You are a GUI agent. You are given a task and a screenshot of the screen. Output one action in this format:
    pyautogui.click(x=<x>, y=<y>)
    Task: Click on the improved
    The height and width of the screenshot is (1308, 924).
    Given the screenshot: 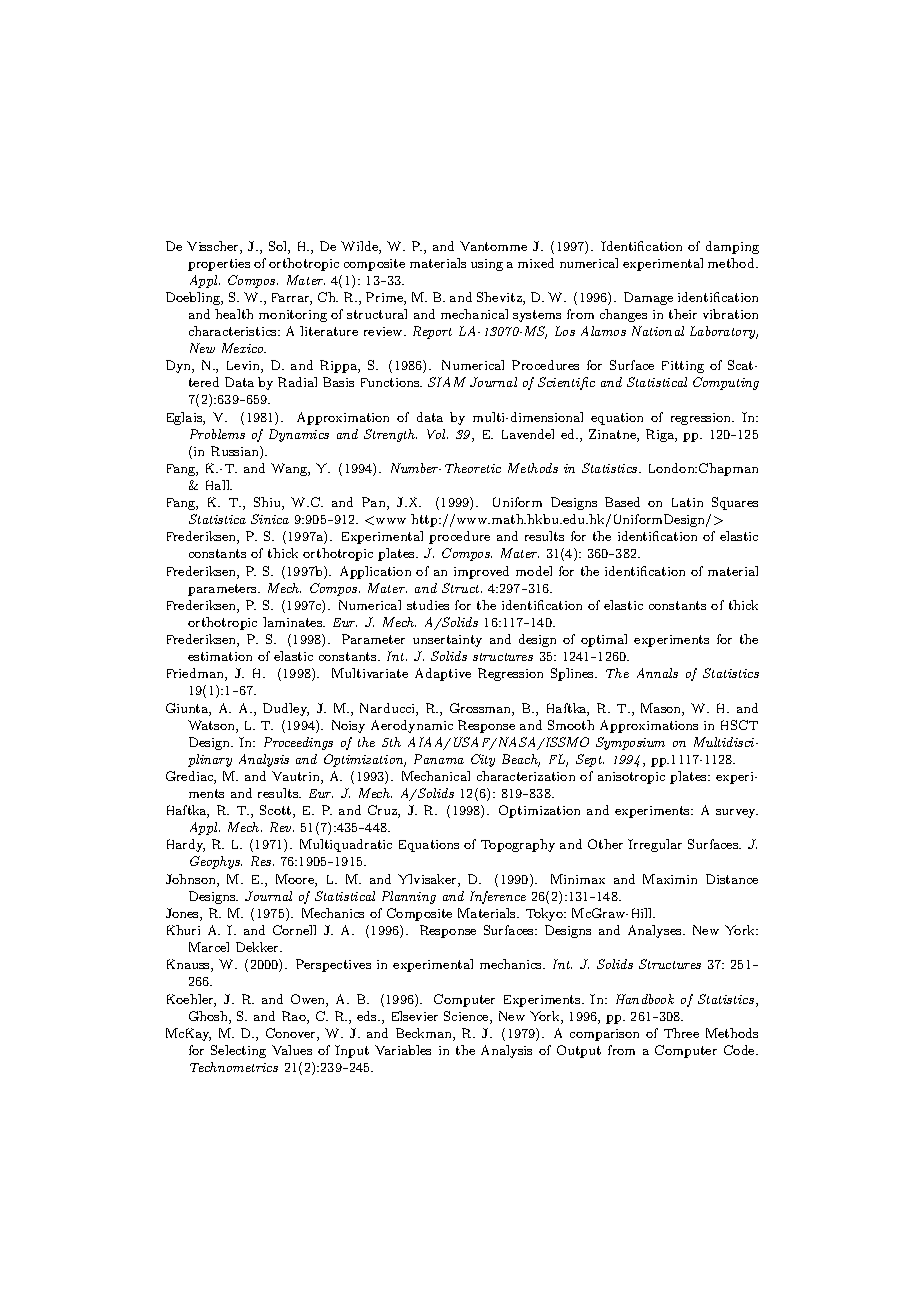 What is the action you would take?
    pyautogui.click(x=481, y=572)
